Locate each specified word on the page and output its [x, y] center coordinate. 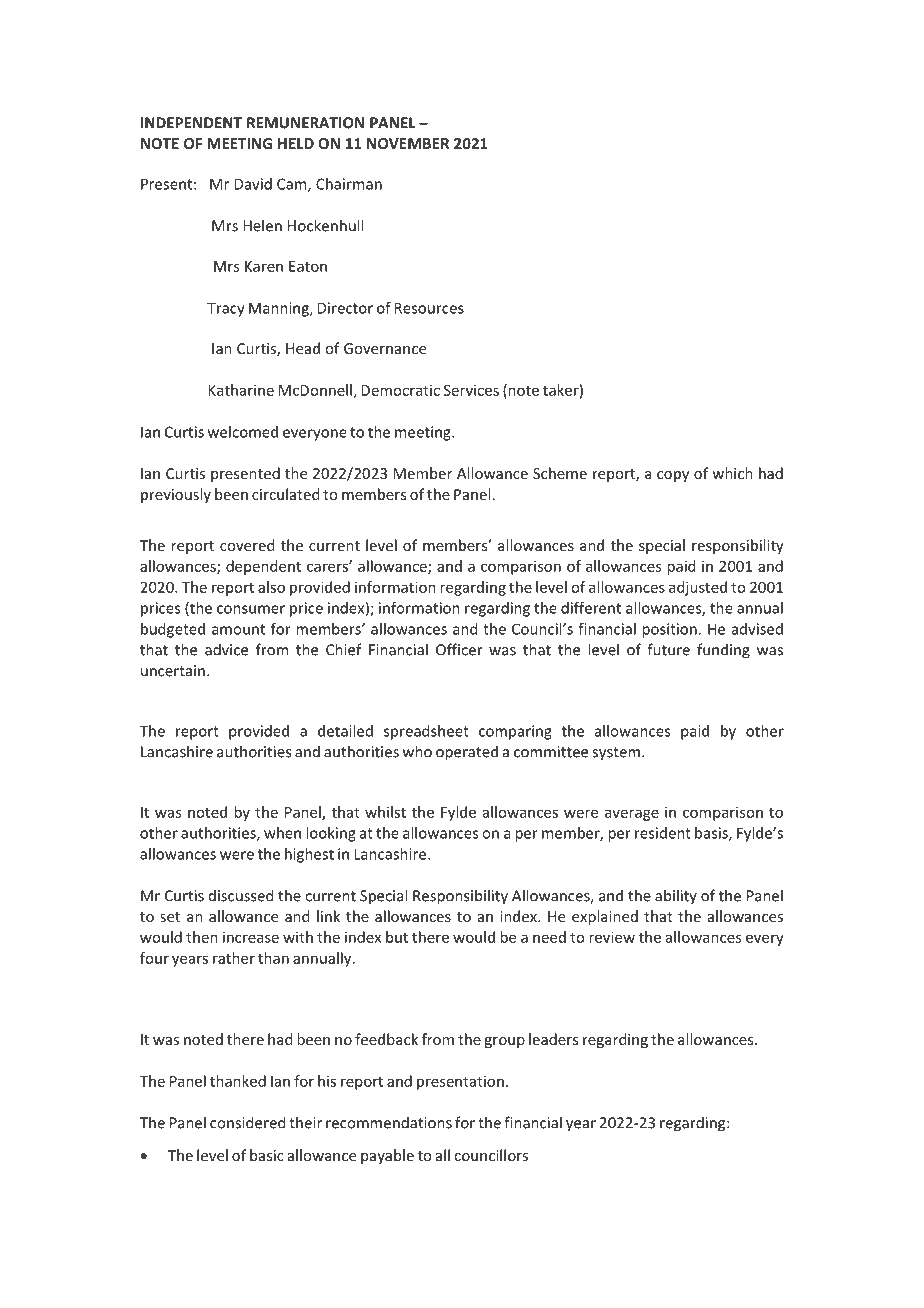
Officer [459, 649]
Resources [429, 308]
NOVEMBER [408, 143]
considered [248, 1122]
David [253, 184]
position [669, 630]
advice [226, 649]
